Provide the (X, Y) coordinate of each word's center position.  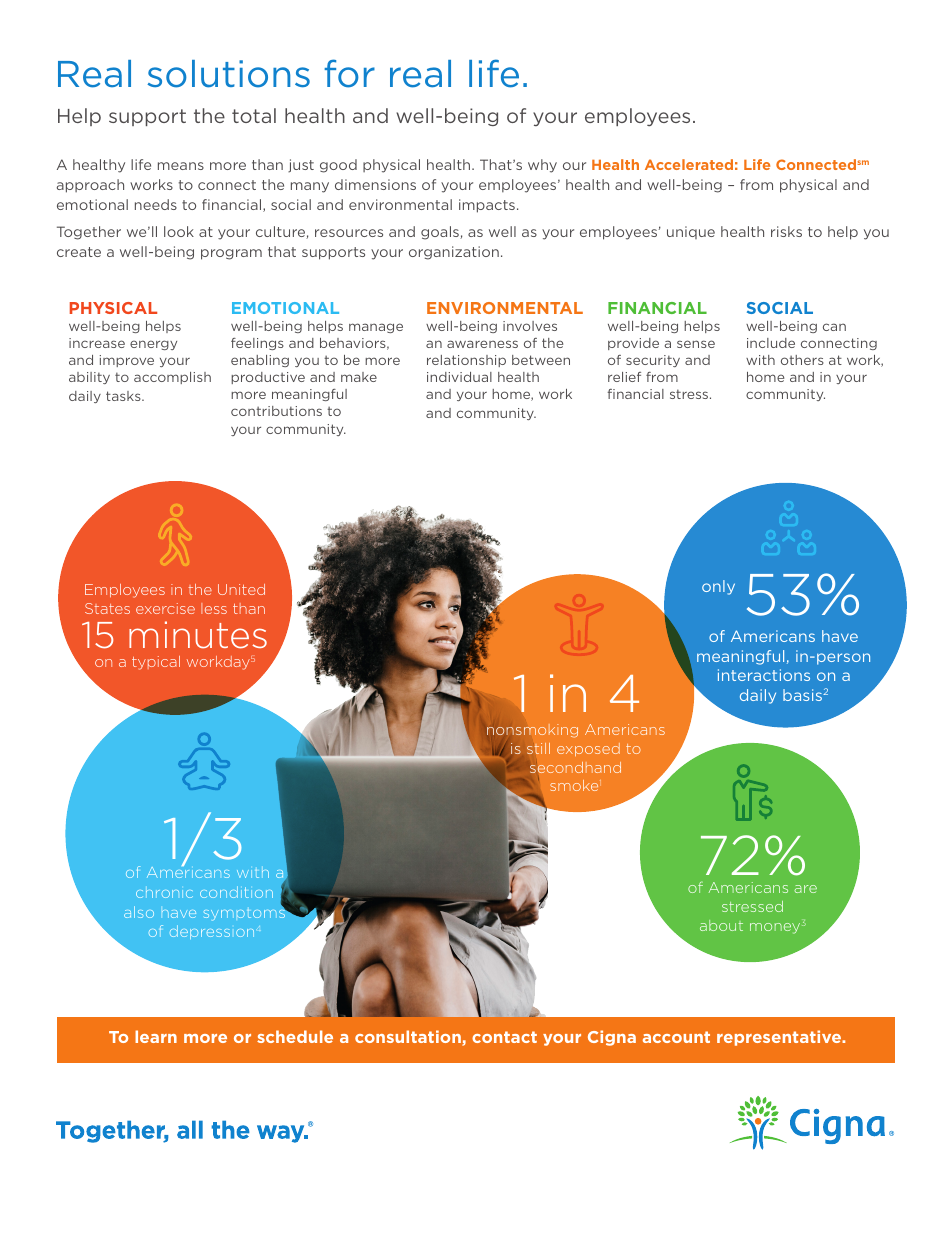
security (653, 361)
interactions (764, 675)
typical (156, 663)
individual (459, 377)
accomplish (172, 378)
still (538, 748)
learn (156, 1036)
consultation (409, 1038)
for (349, 73)
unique (691, 232)
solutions (228, 74)
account (676, 1037)
